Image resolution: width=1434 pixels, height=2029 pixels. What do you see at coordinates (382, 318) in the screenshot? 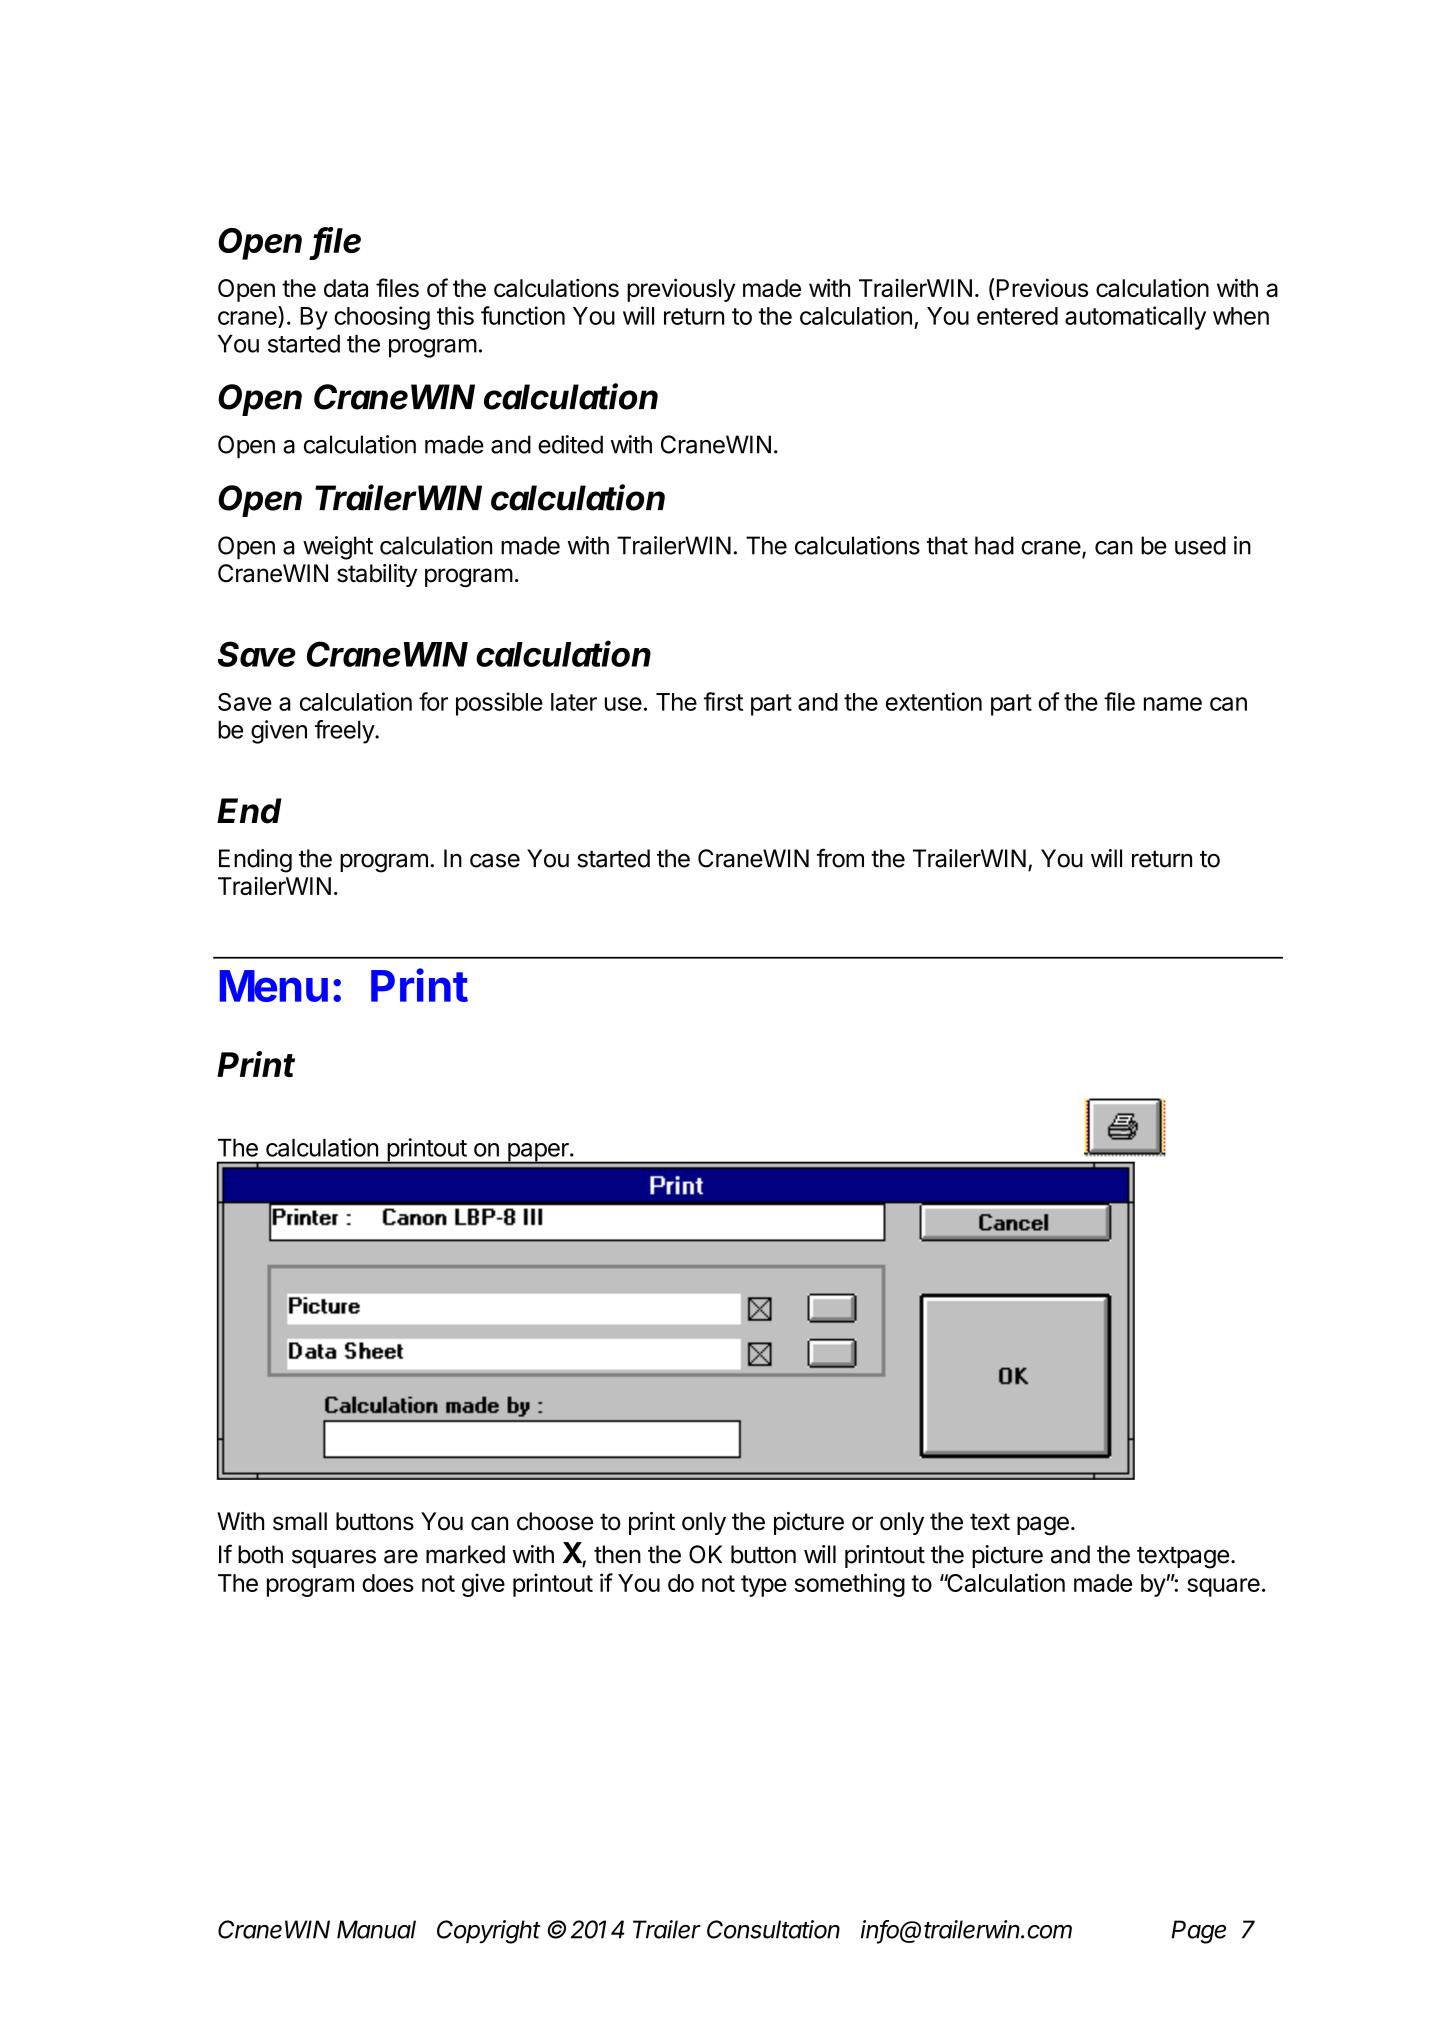
I see `choosing` at bounding box center [382, 318].
